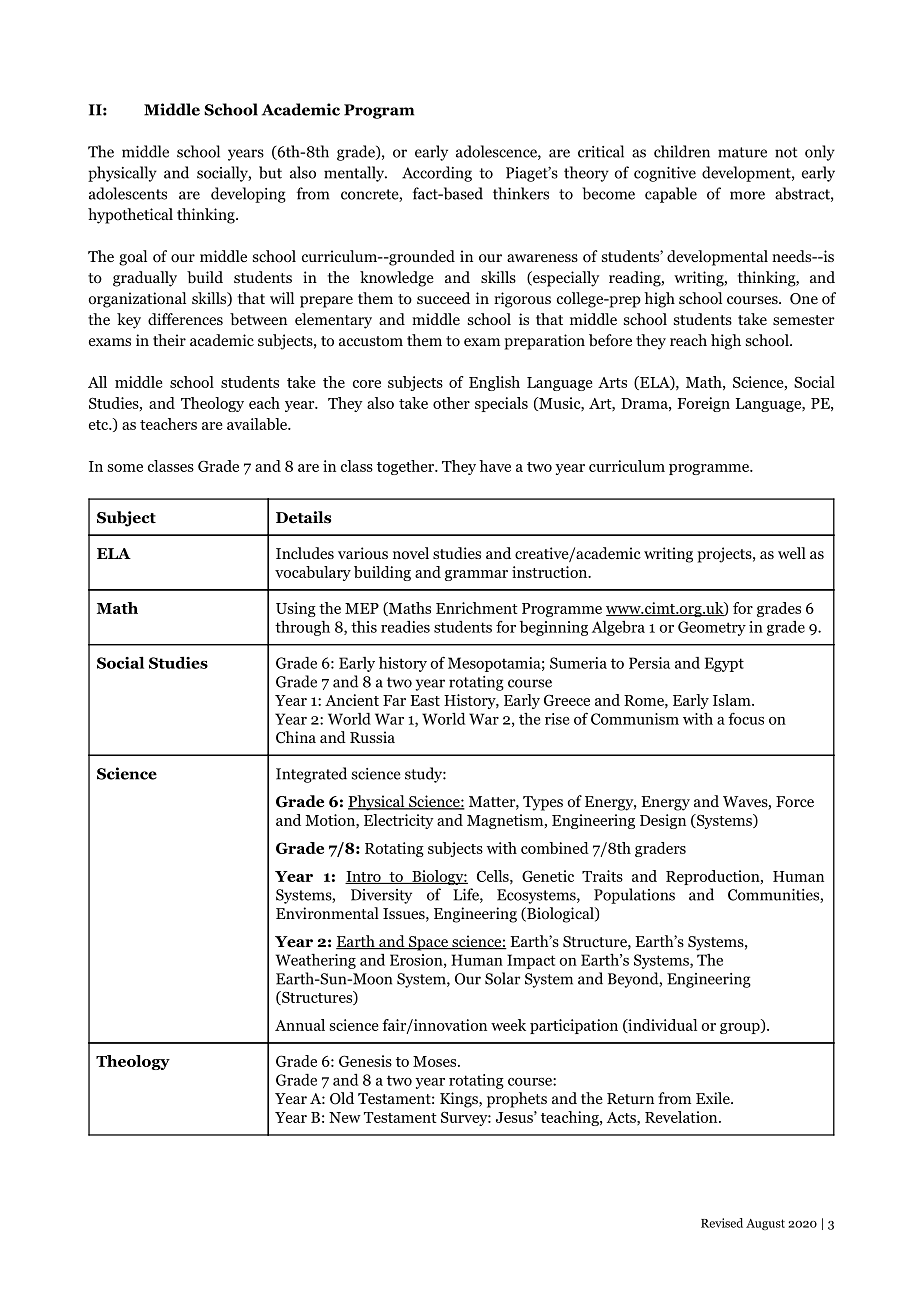 The width and height of the document is (924, 1308). What do you see at coordinates (460, 1100) in the document?
I see `Kings` at bounding box center [460, 1100].
